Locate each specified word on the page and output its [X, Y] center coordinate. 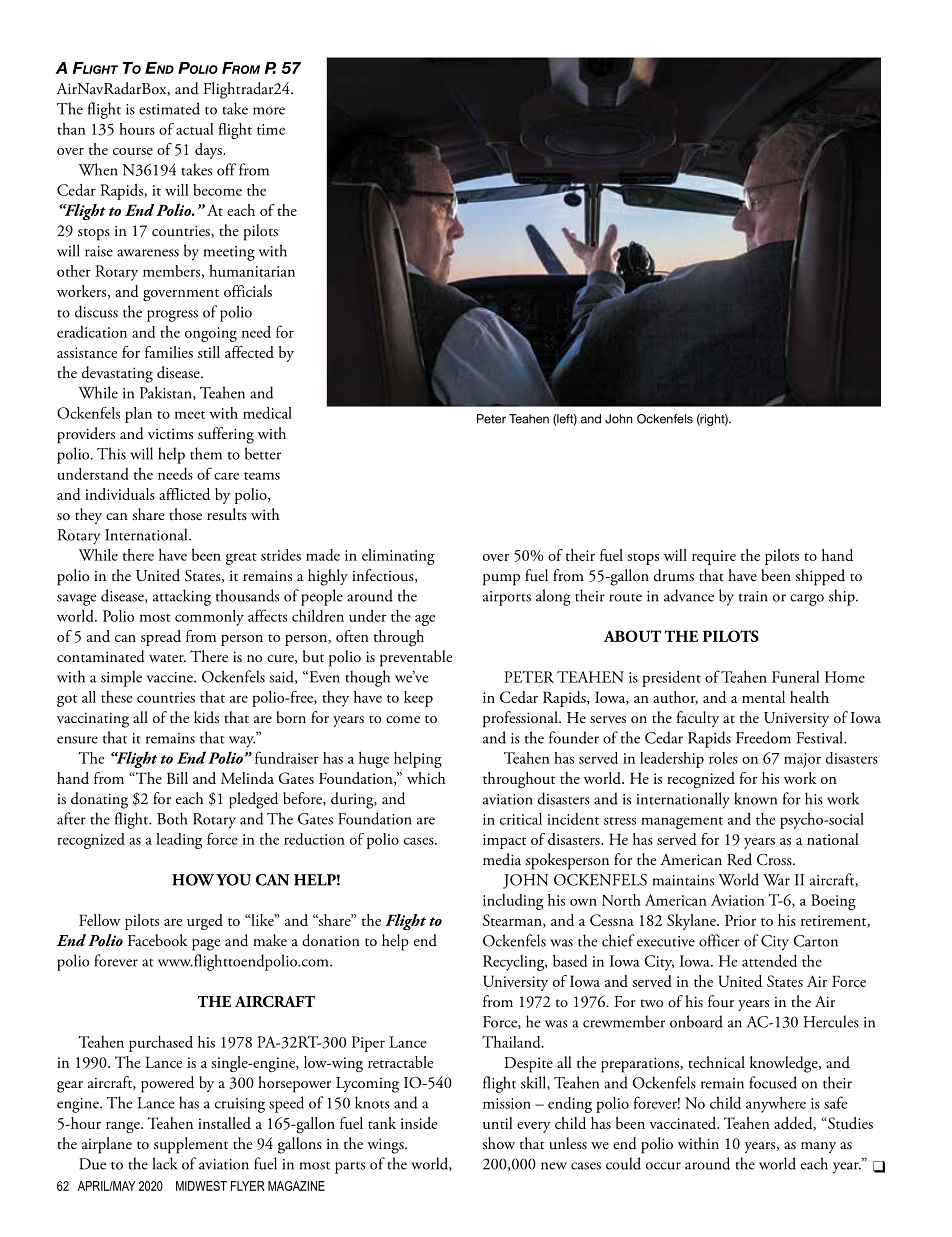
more [269, 111]
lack [165, 1163]
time [271, 129]
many [818, 1147]
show [498, 1143]
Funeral [796, 677]
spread [161, 638]
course [133, 151]
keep [418, 699]
